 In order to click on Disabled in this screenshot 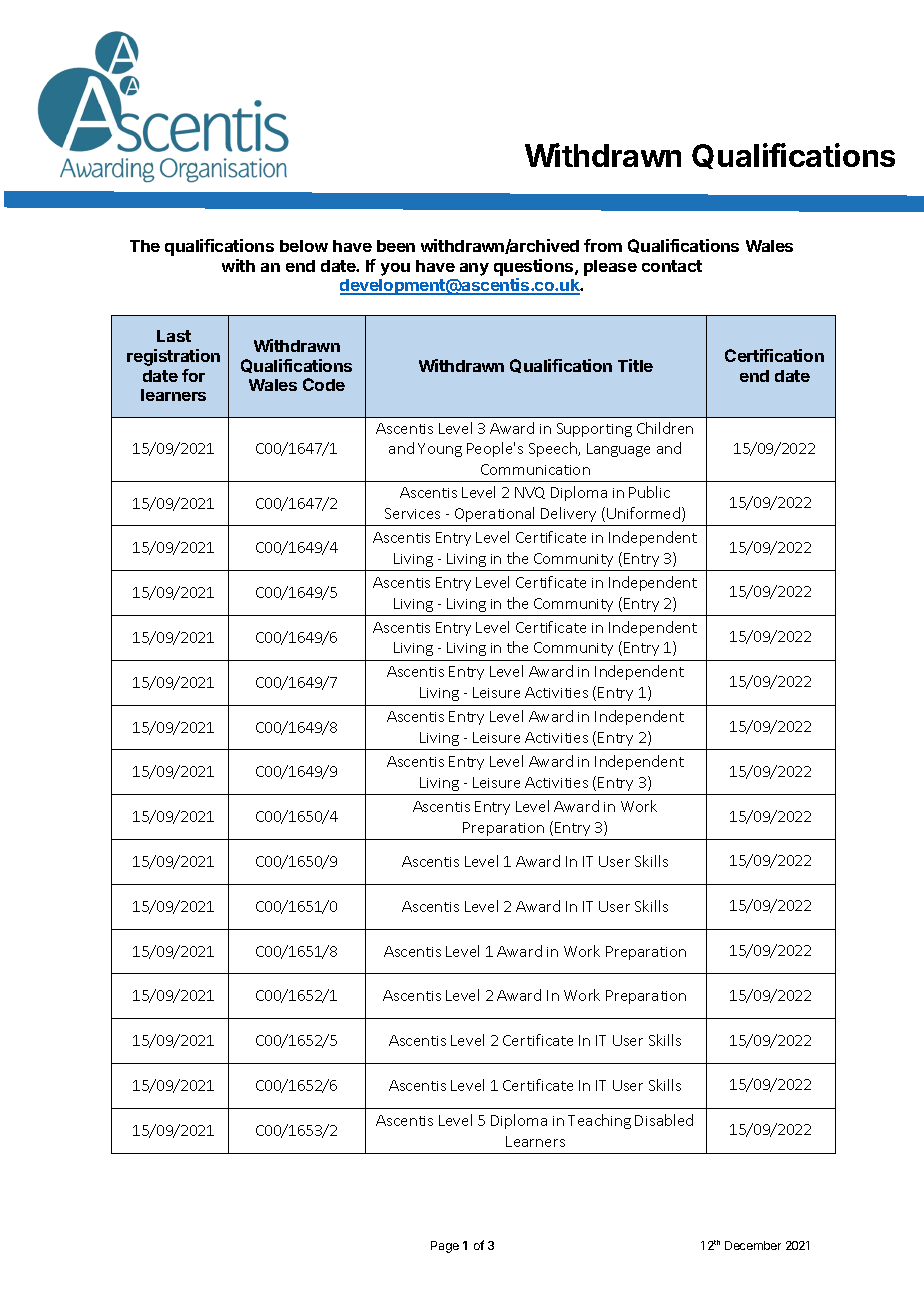, I will do `click(664, 1120)`.
